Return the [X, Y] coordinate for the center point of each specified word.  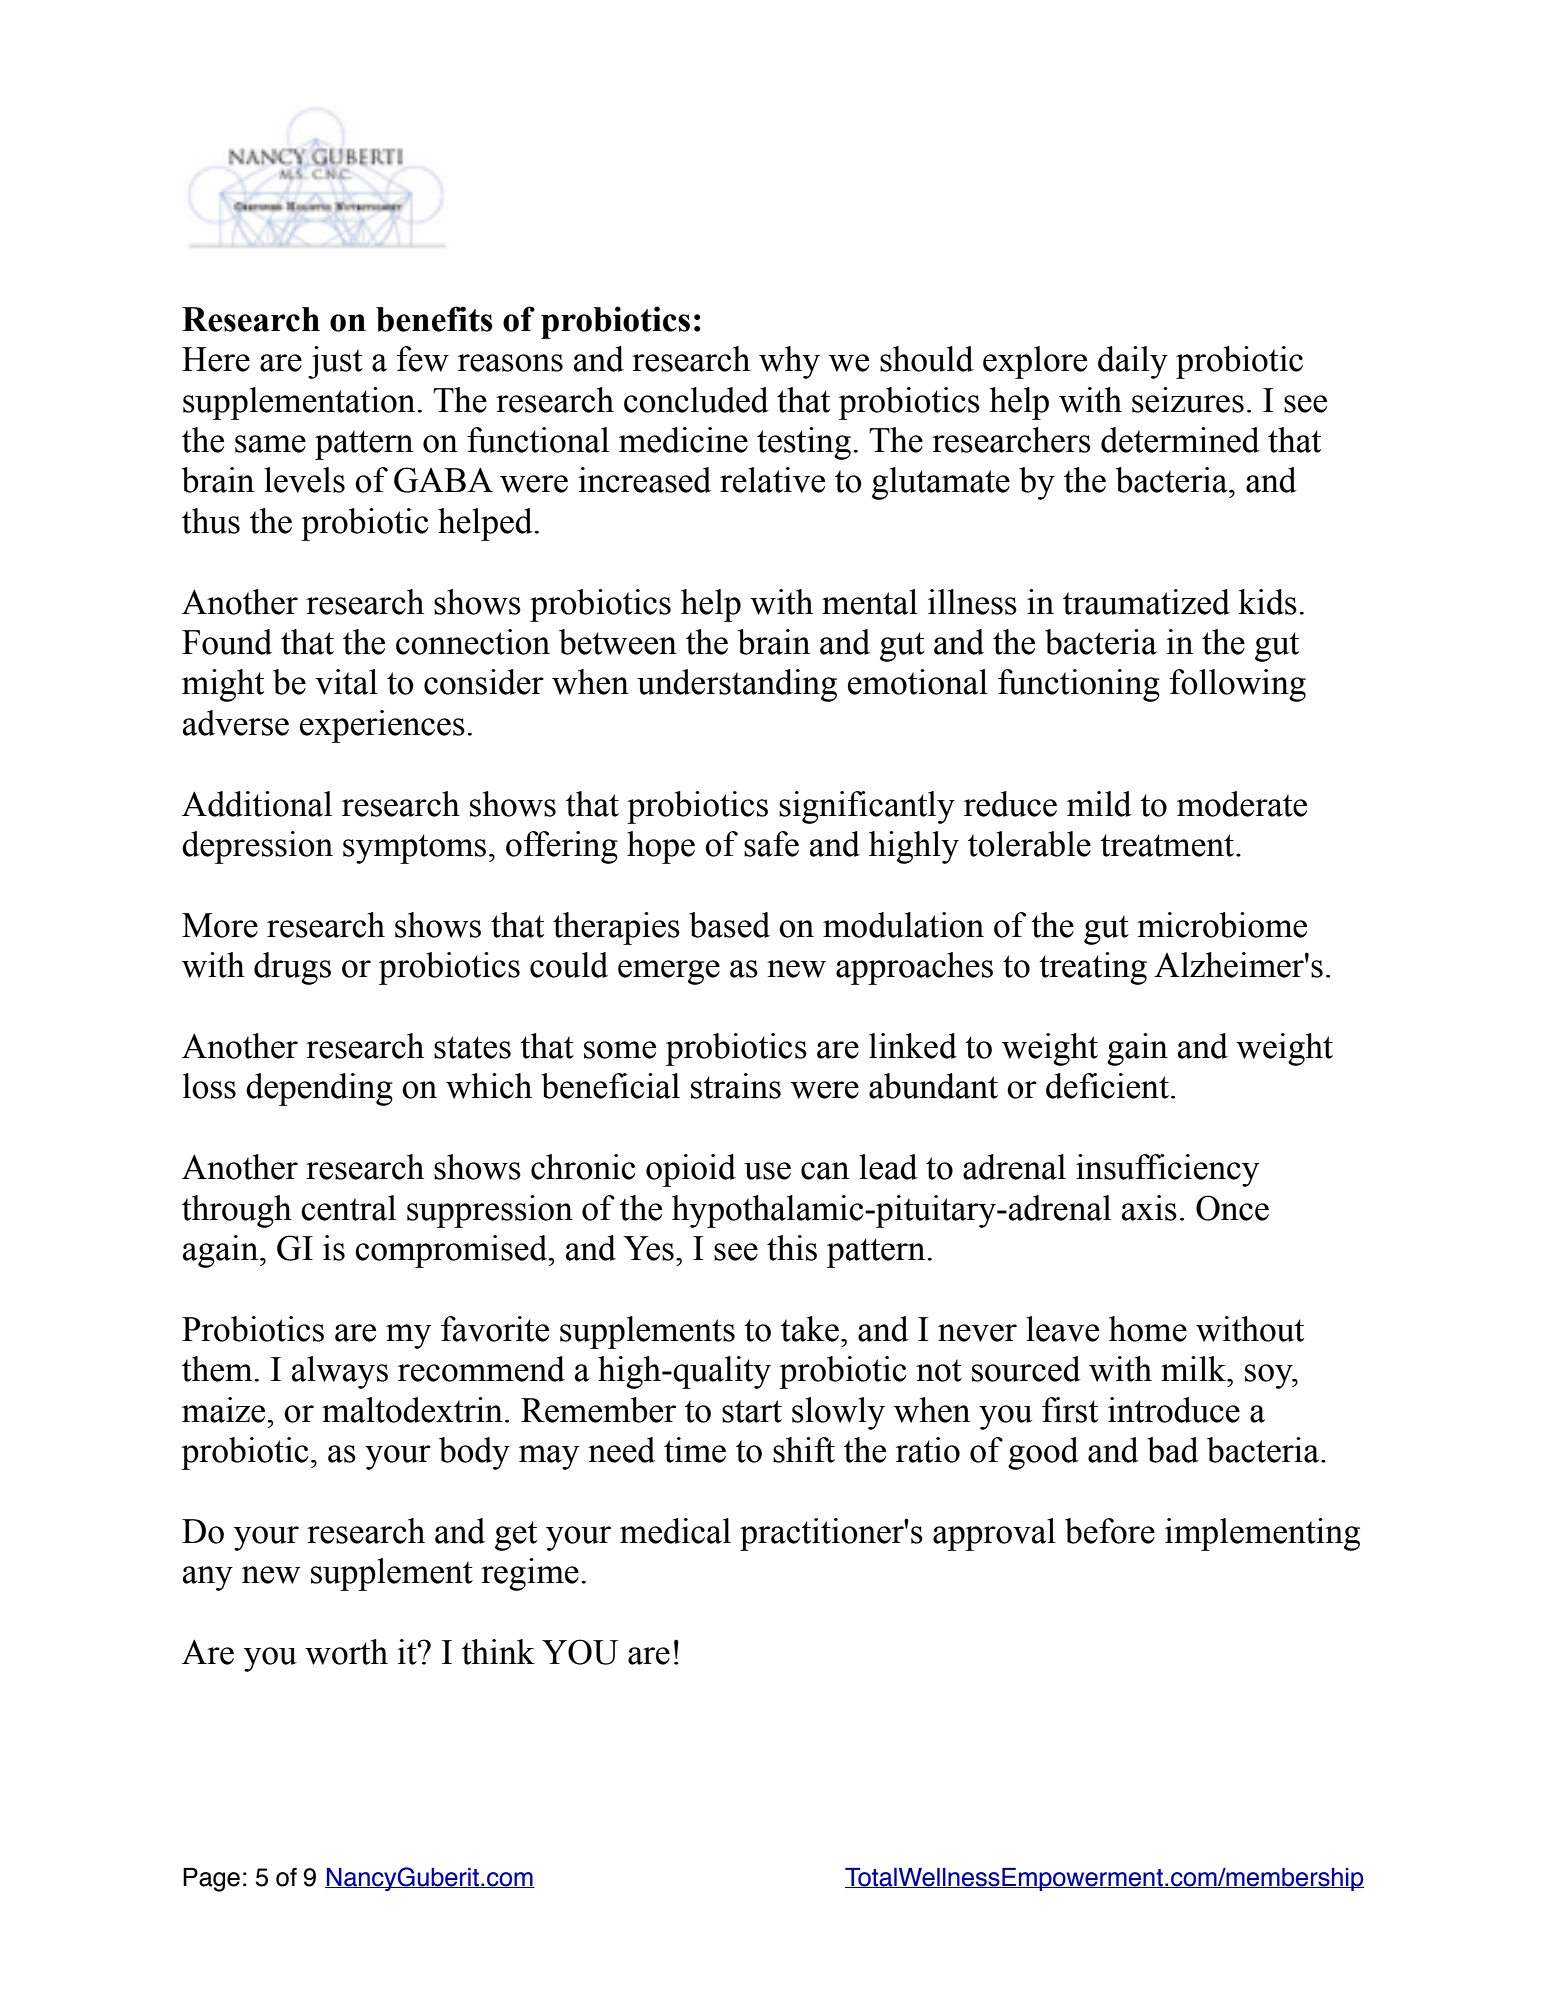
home [1148, 1329]
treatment [1168, 845]
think [498, 1652]
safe [771, 844]
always [340, 1372]
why [789, 362]
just [335, 362]
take [810, 1329]
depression [257, 847]
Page [211, 1880]
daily [1133, 362]
